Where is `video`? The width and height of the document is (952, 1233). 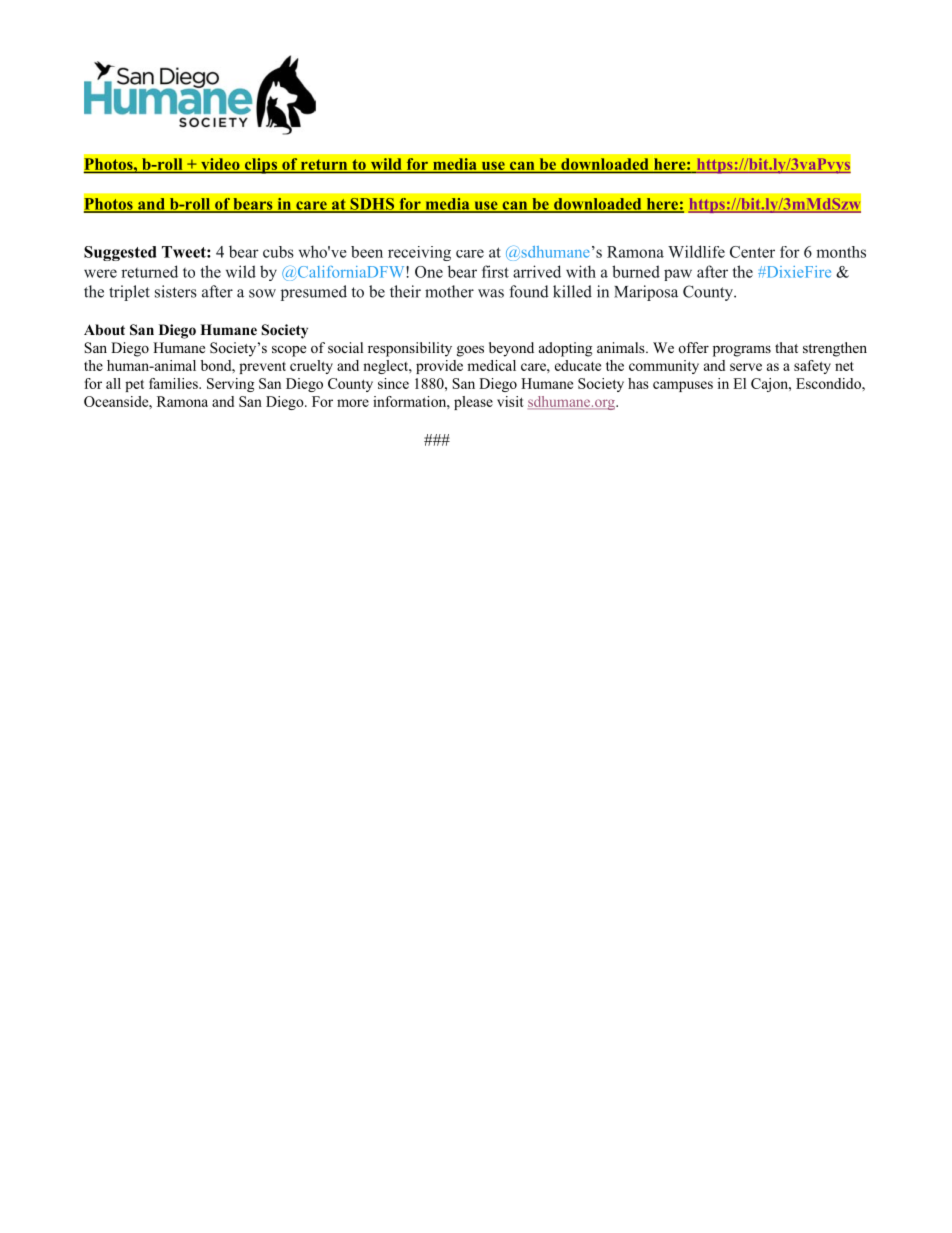
video is located at coordinates (220, 165).
